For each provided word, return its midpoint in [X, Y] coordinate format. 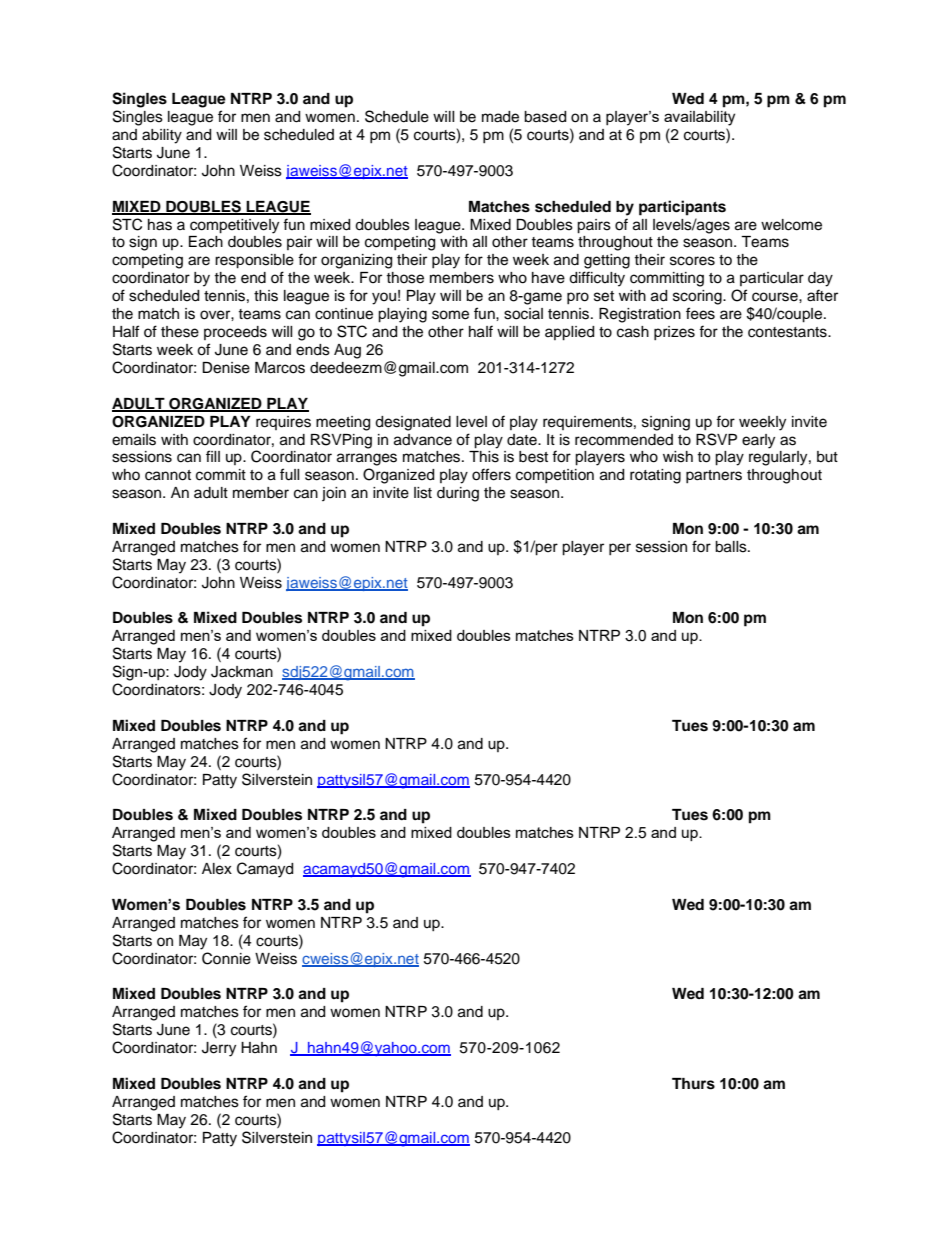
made [500, 117]
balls [732, 547]
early [758, 441]
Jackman [242, 672]
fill [213, 456]
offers [491, 474]
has [160, 225]
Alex [217, 869]
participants [682, 208]
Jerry [219, 1049]
